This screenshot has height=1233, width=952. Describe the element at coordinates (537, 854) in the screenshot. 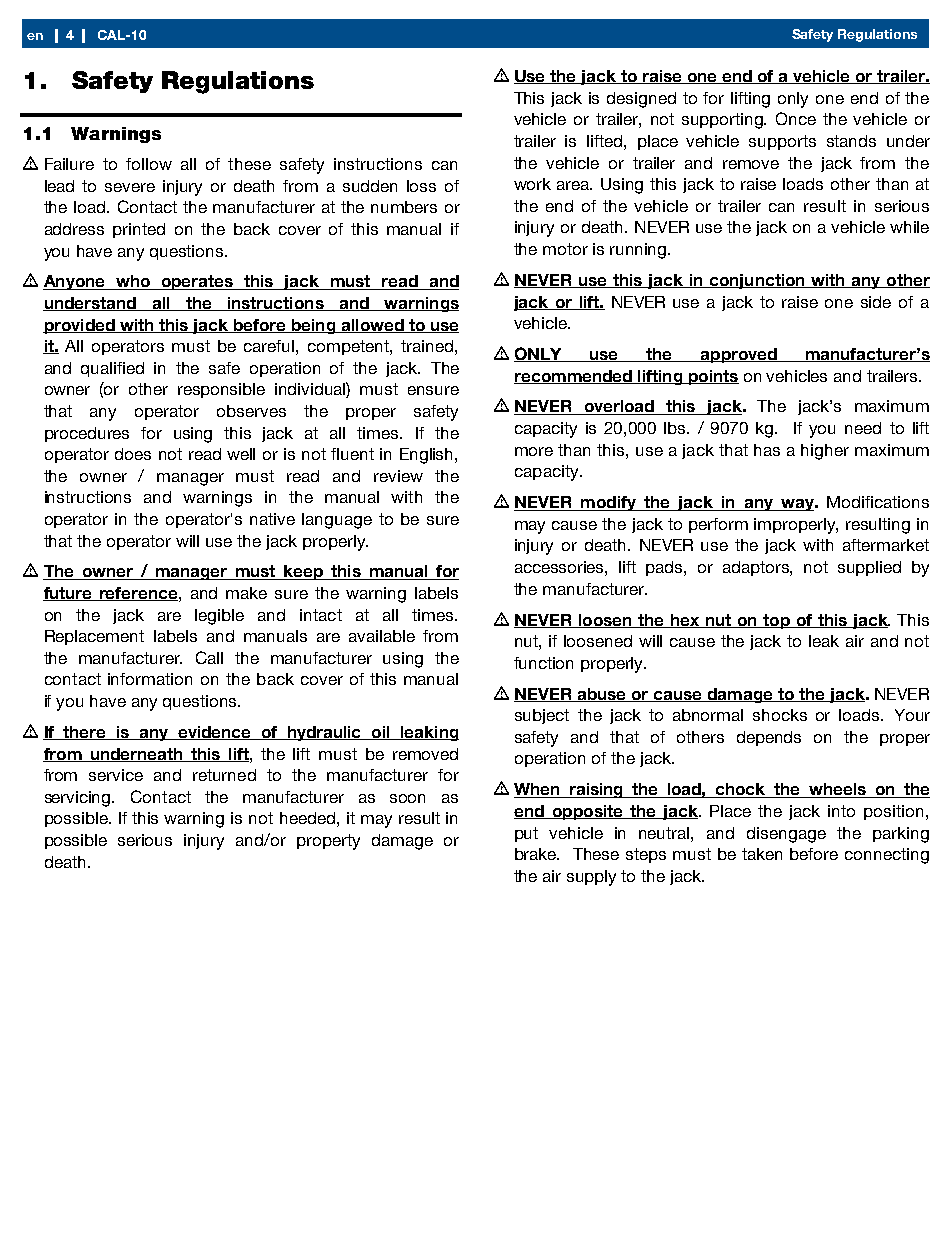

I see `brake` at that location.
